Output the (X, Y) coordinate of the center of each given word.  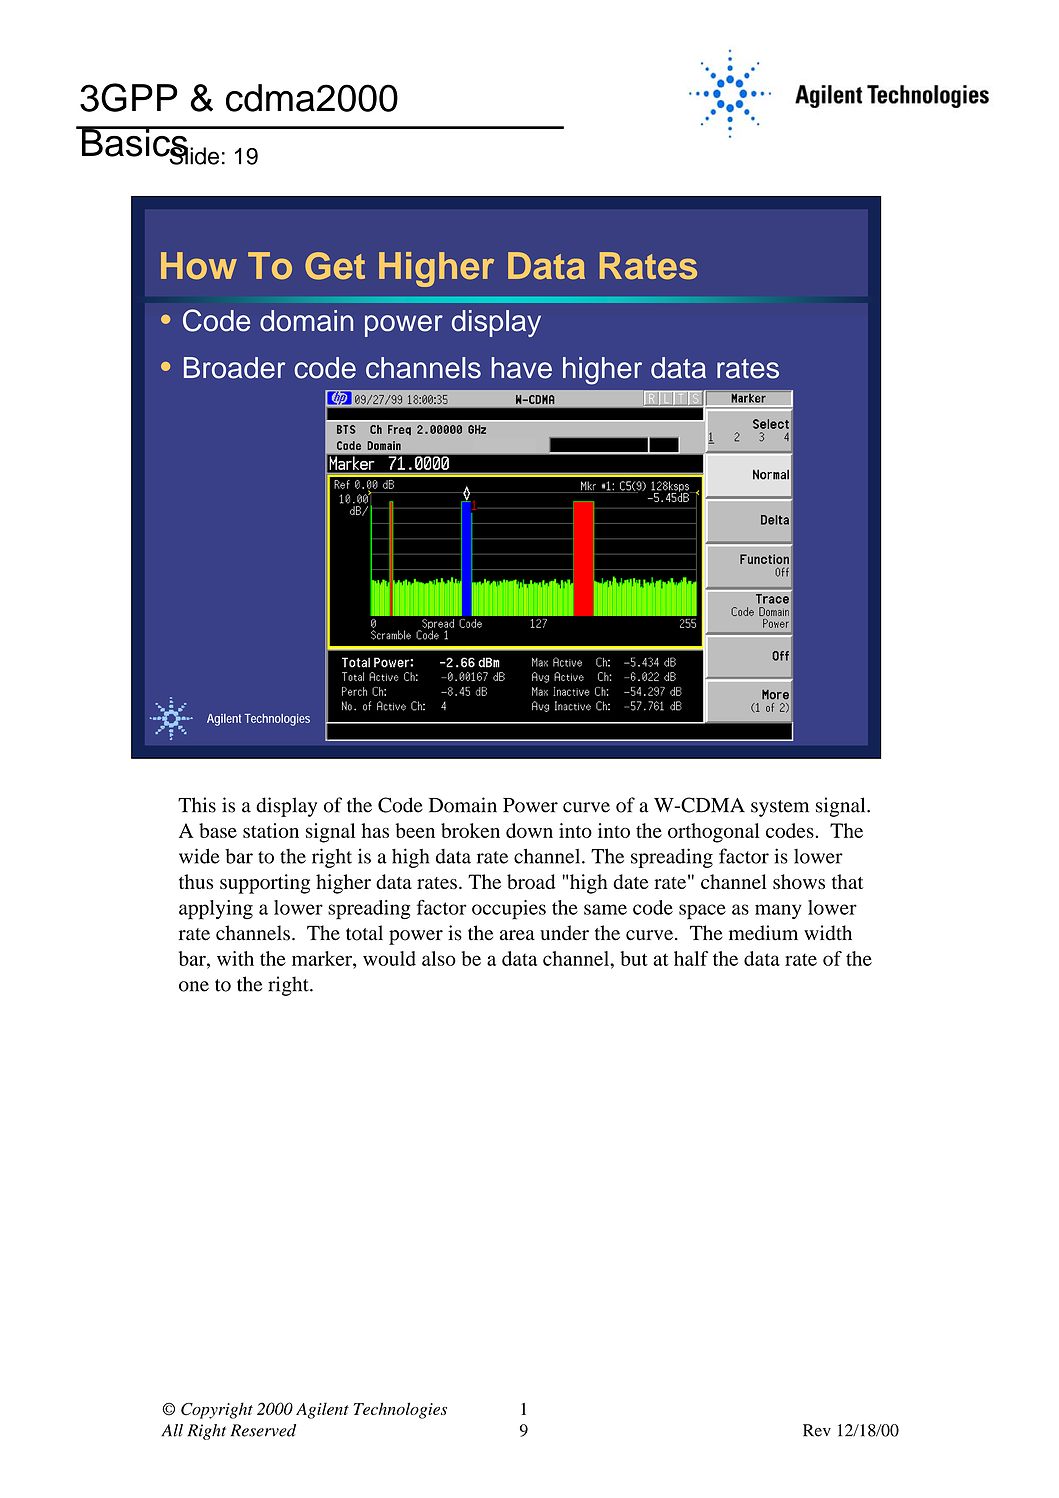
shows (799, 881)
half (691, 958)
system (780, 808)
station (271, 830)
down (529, 830)
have (521, 368)
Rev (817, 1430)
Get (335, 266)
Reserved (263, 1430)
